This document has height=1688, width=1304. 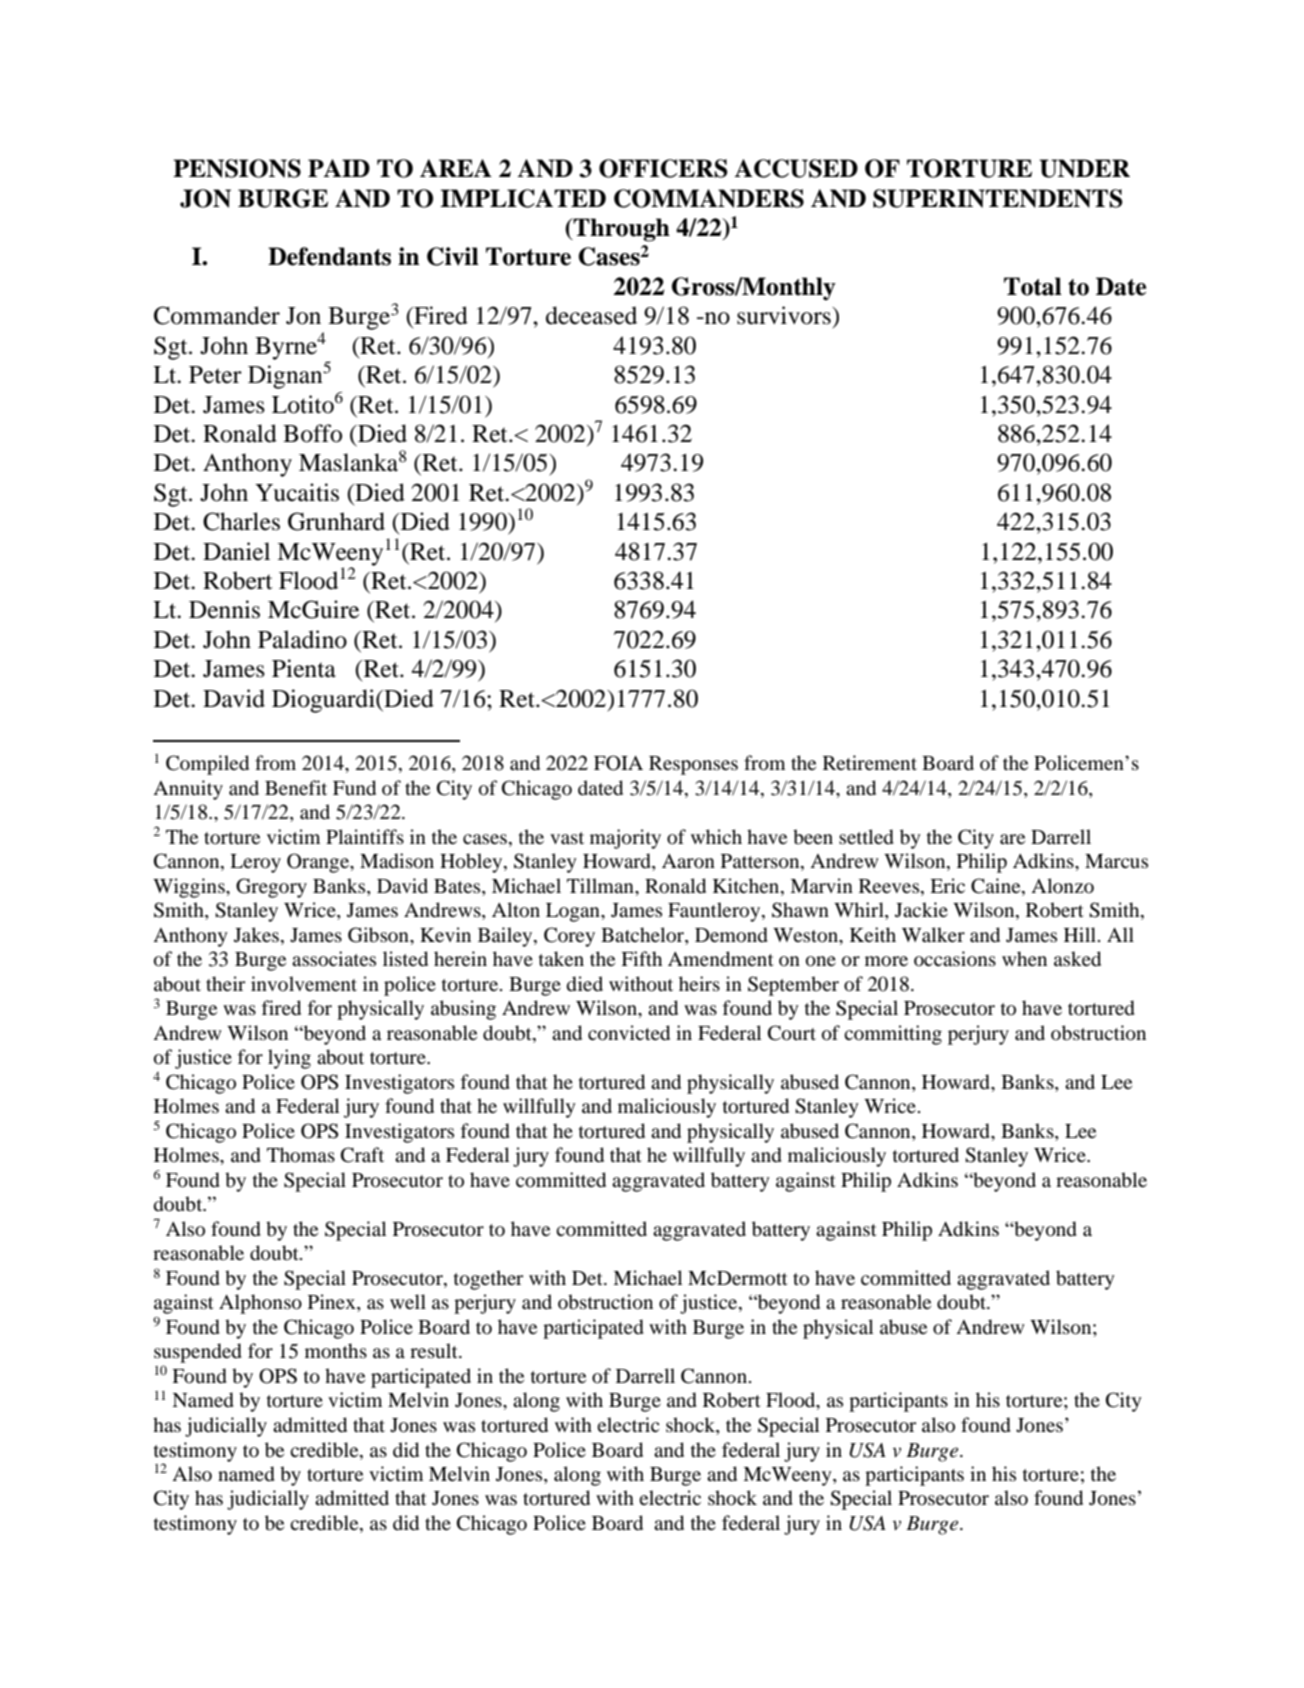 I want to click on SUPERINTENDENTS, so click(x=998, y=198).
